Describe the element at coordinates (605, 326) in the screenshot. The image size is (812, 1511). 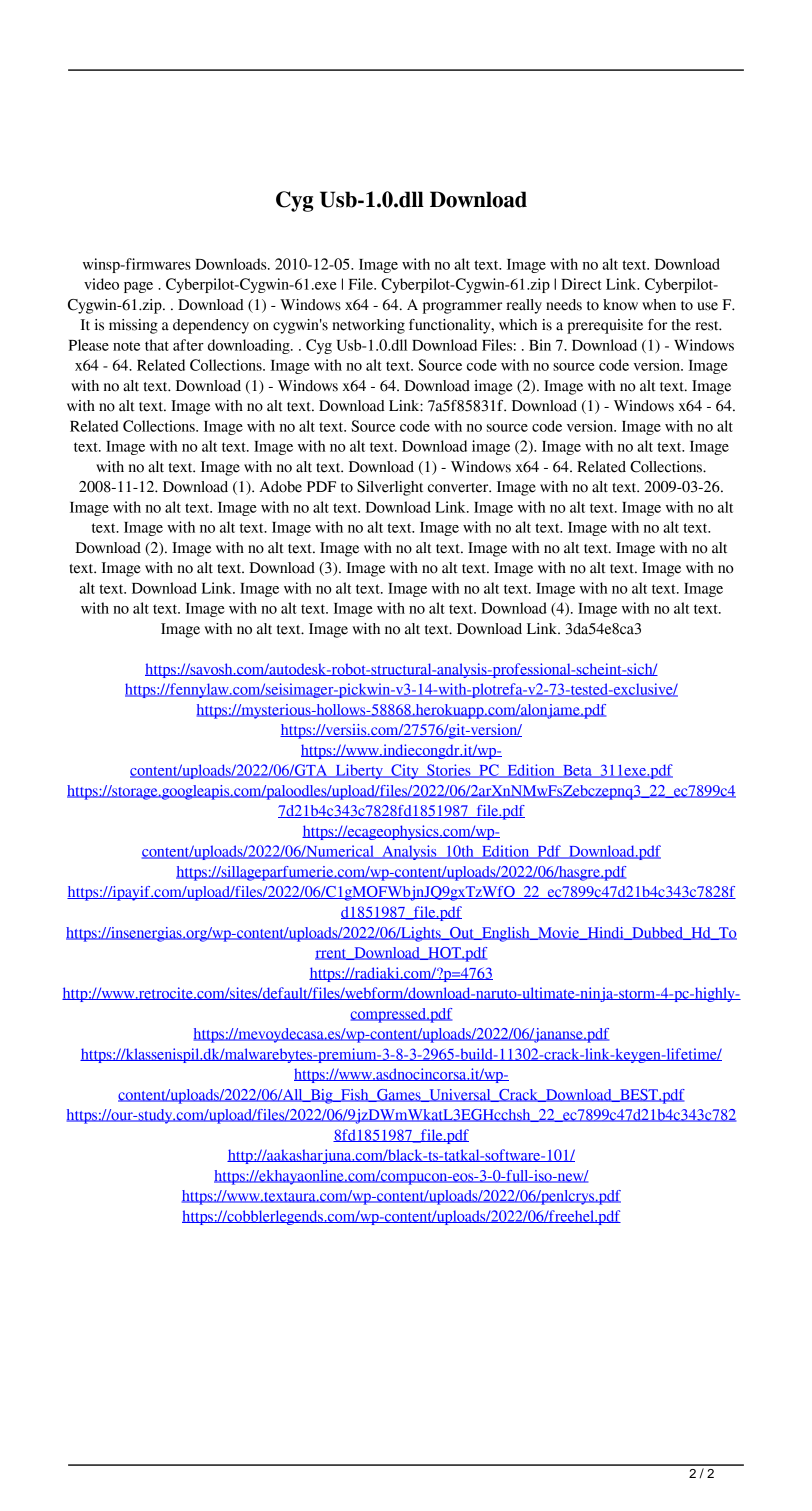
I see `prerequisite` at that location.
